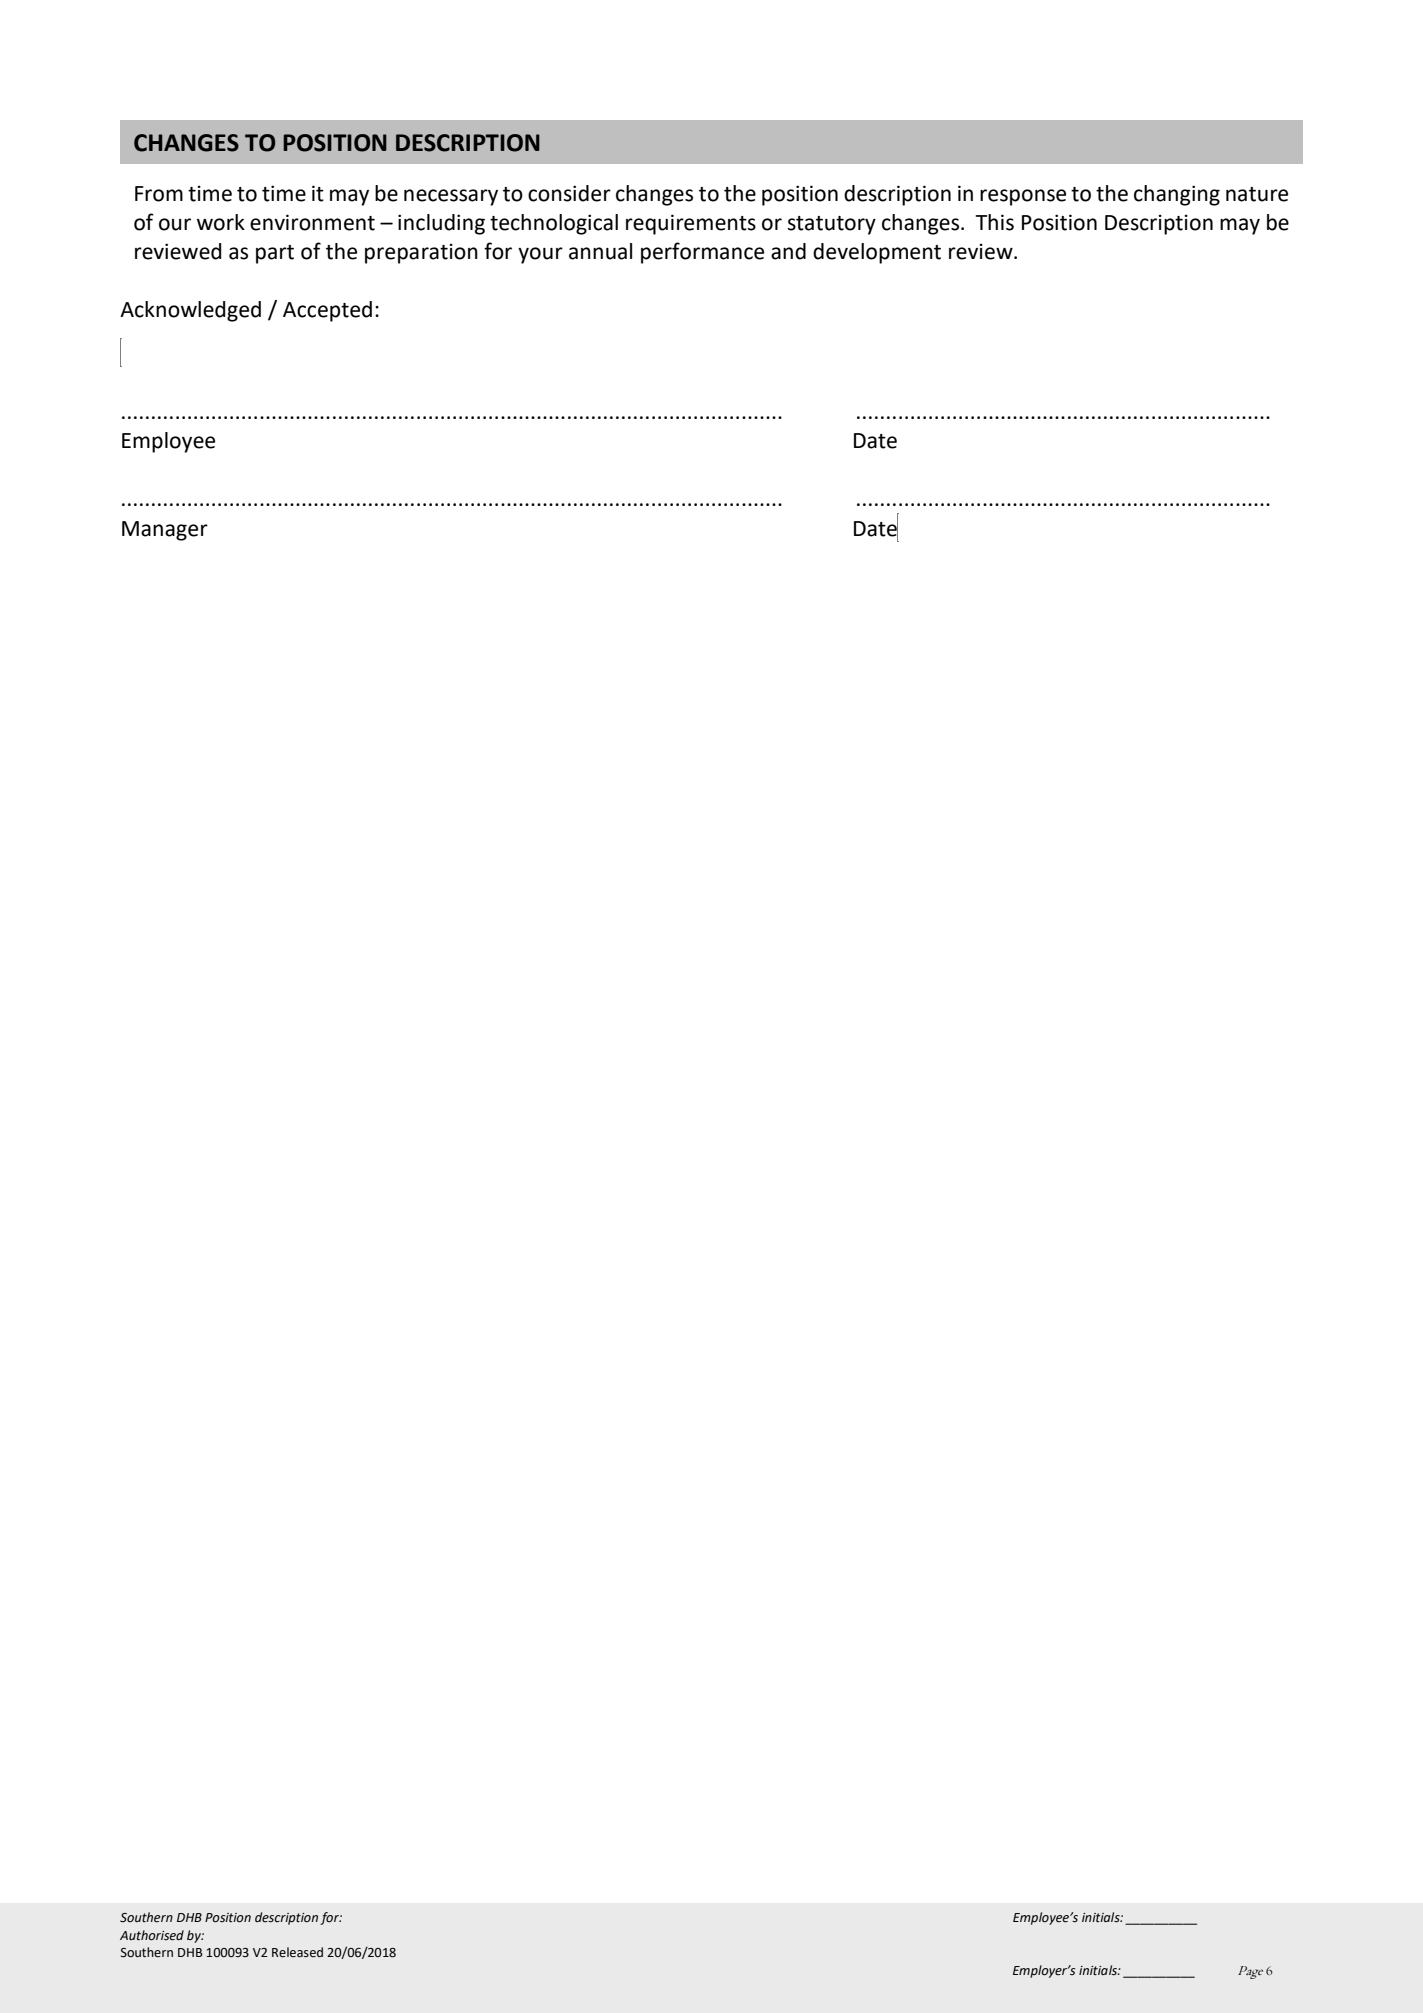  I want to click on Manager, so click(165, 531).
